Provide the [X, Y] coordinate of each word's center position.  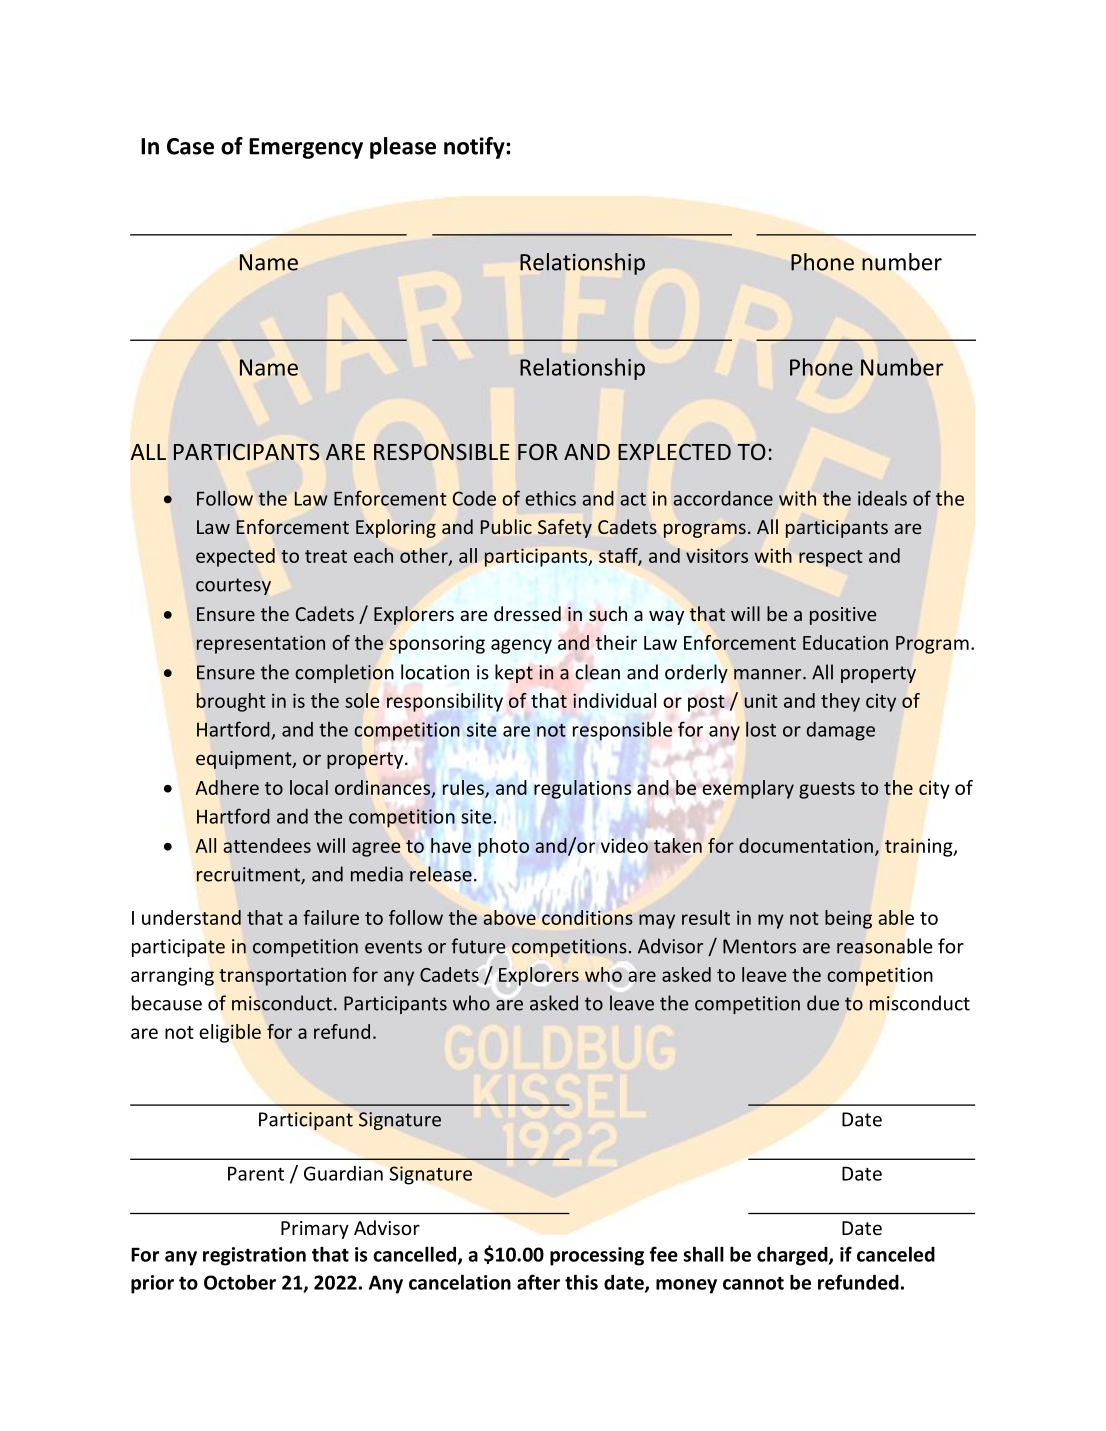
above [509, 917]
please [403, 148]
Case [190, 146]
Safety [565, 528]
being [848, 919]
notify [475, 148]
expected [235, 557]
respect [831, 558]
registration [254, 1256]
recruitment [249, 875]
